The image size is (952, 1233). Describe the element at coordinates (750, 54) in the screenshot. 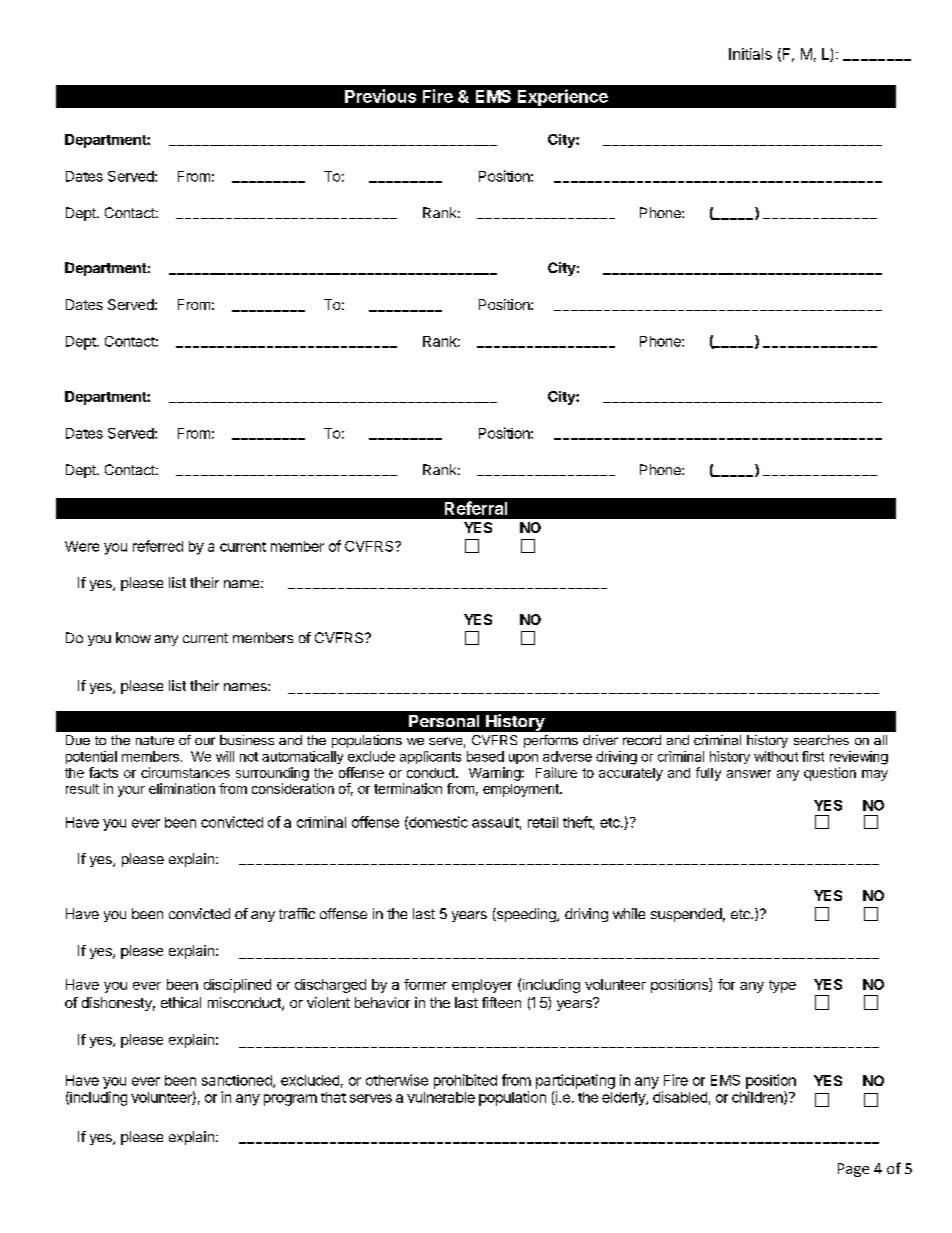

I see `Initials` at that location.
